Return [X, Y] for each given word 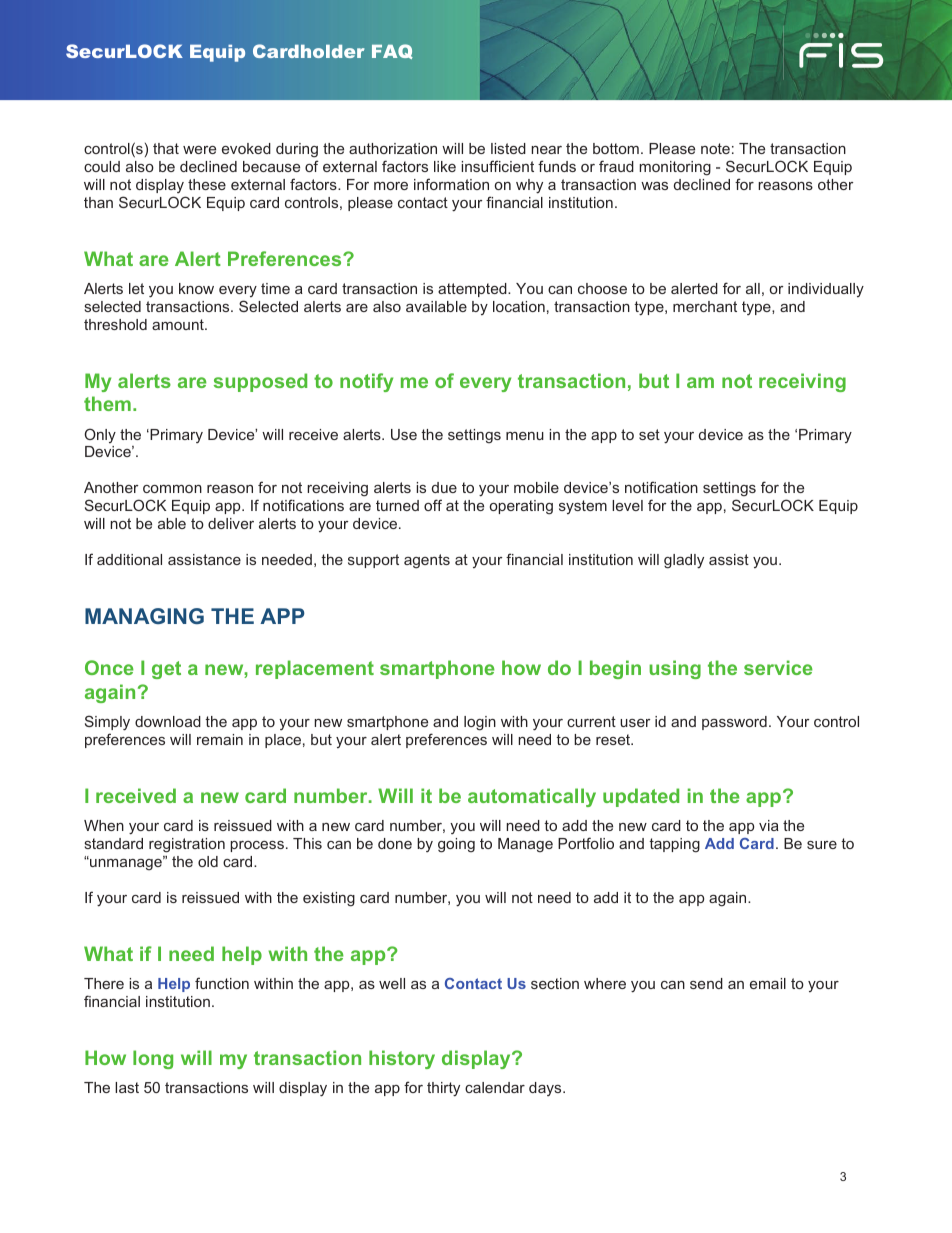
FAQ [392, 51]
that [166, 148]
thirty [443, 1089]
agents [427, 561]
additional [129, 559]
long [153, 1059]
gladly [684, 561]
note [715, 148]
